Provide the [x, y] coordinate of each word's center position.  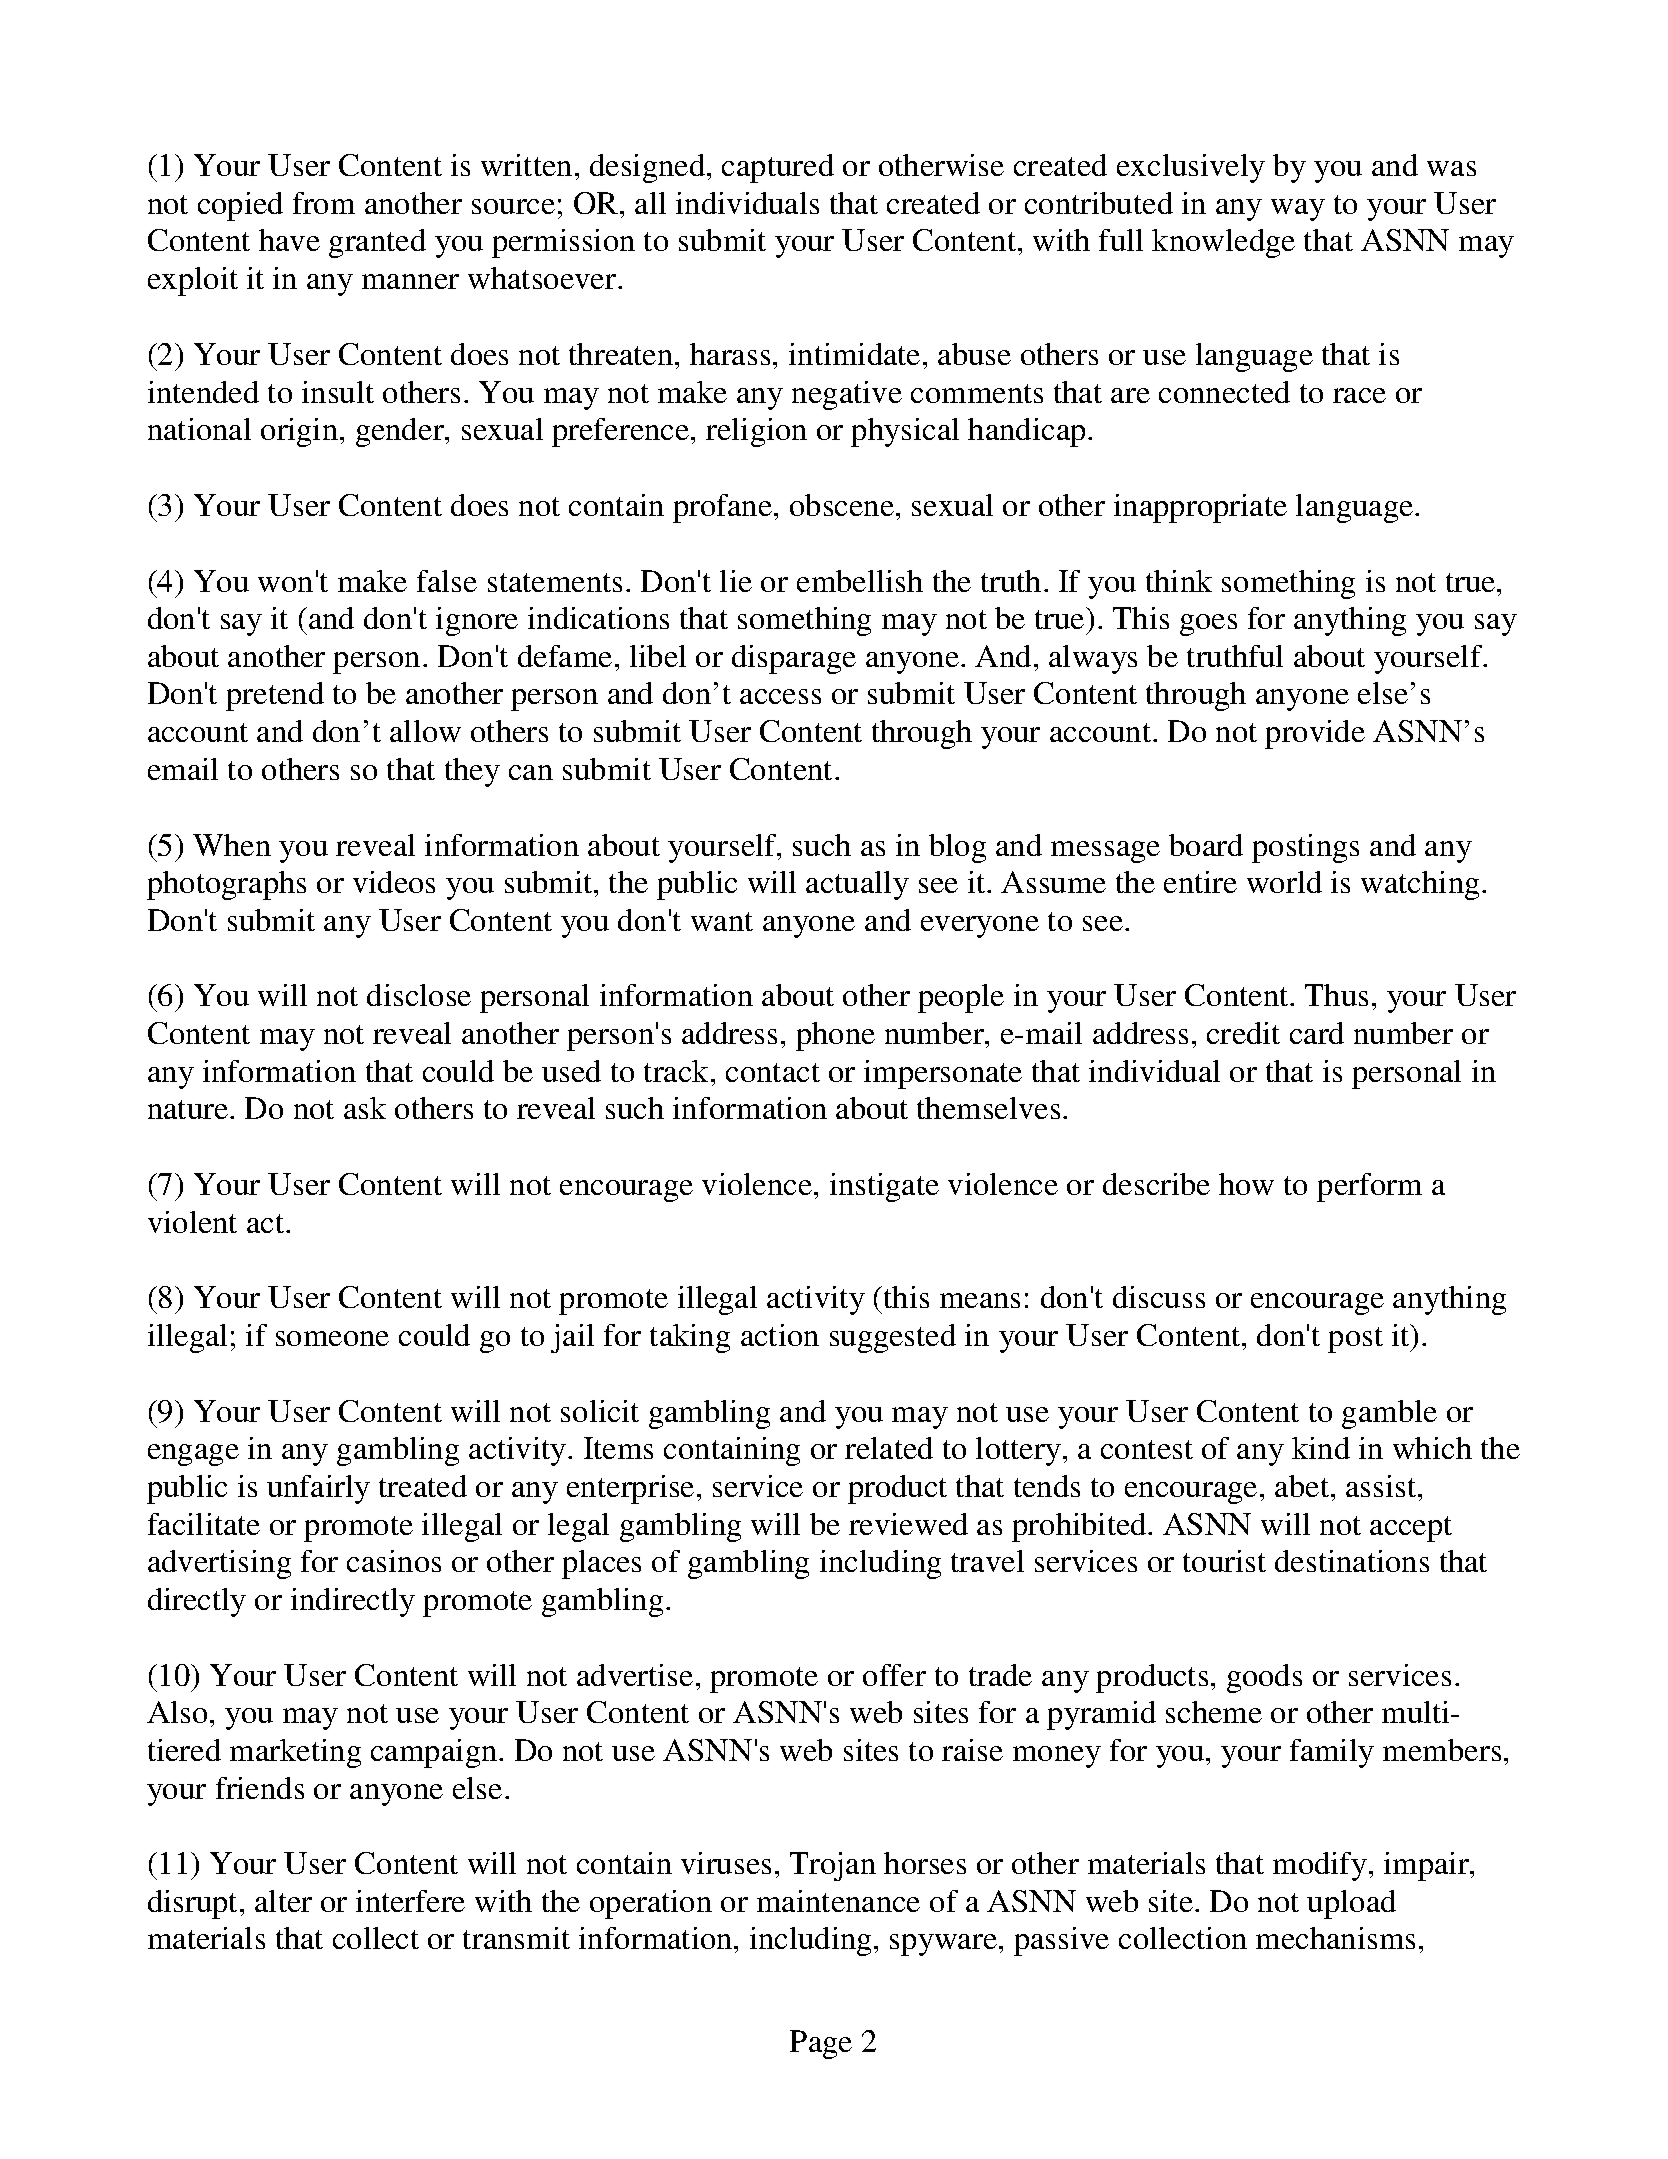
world [1284, 882]
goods [1264, 1678]
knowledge [1223, 243]
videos [394, 882]
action [780, 1335]
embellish [860, 581]
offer [894, 1675]
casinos [394, 1561]
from [324, 203]
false [447, 581]
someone [332, 1338]
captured [778, 168]
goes [1208, 625]
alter [283, 1901]
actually [857, 885]
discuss [1159, 1297]
